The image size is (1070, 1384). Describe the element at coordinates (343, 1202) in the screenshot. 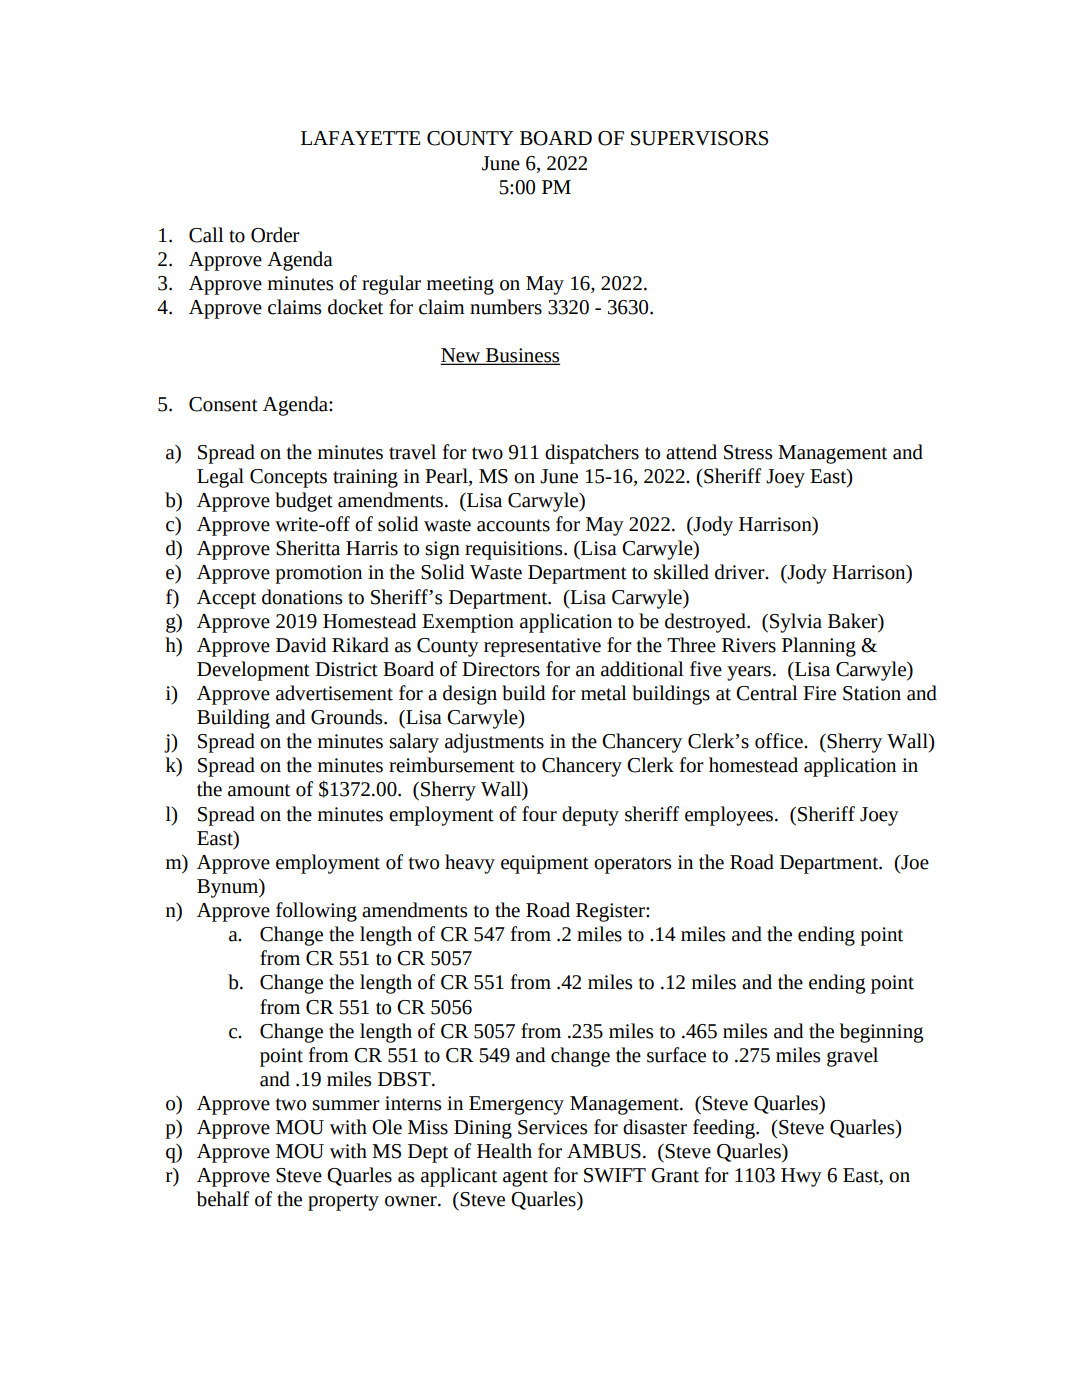

I see `property` at that location.
